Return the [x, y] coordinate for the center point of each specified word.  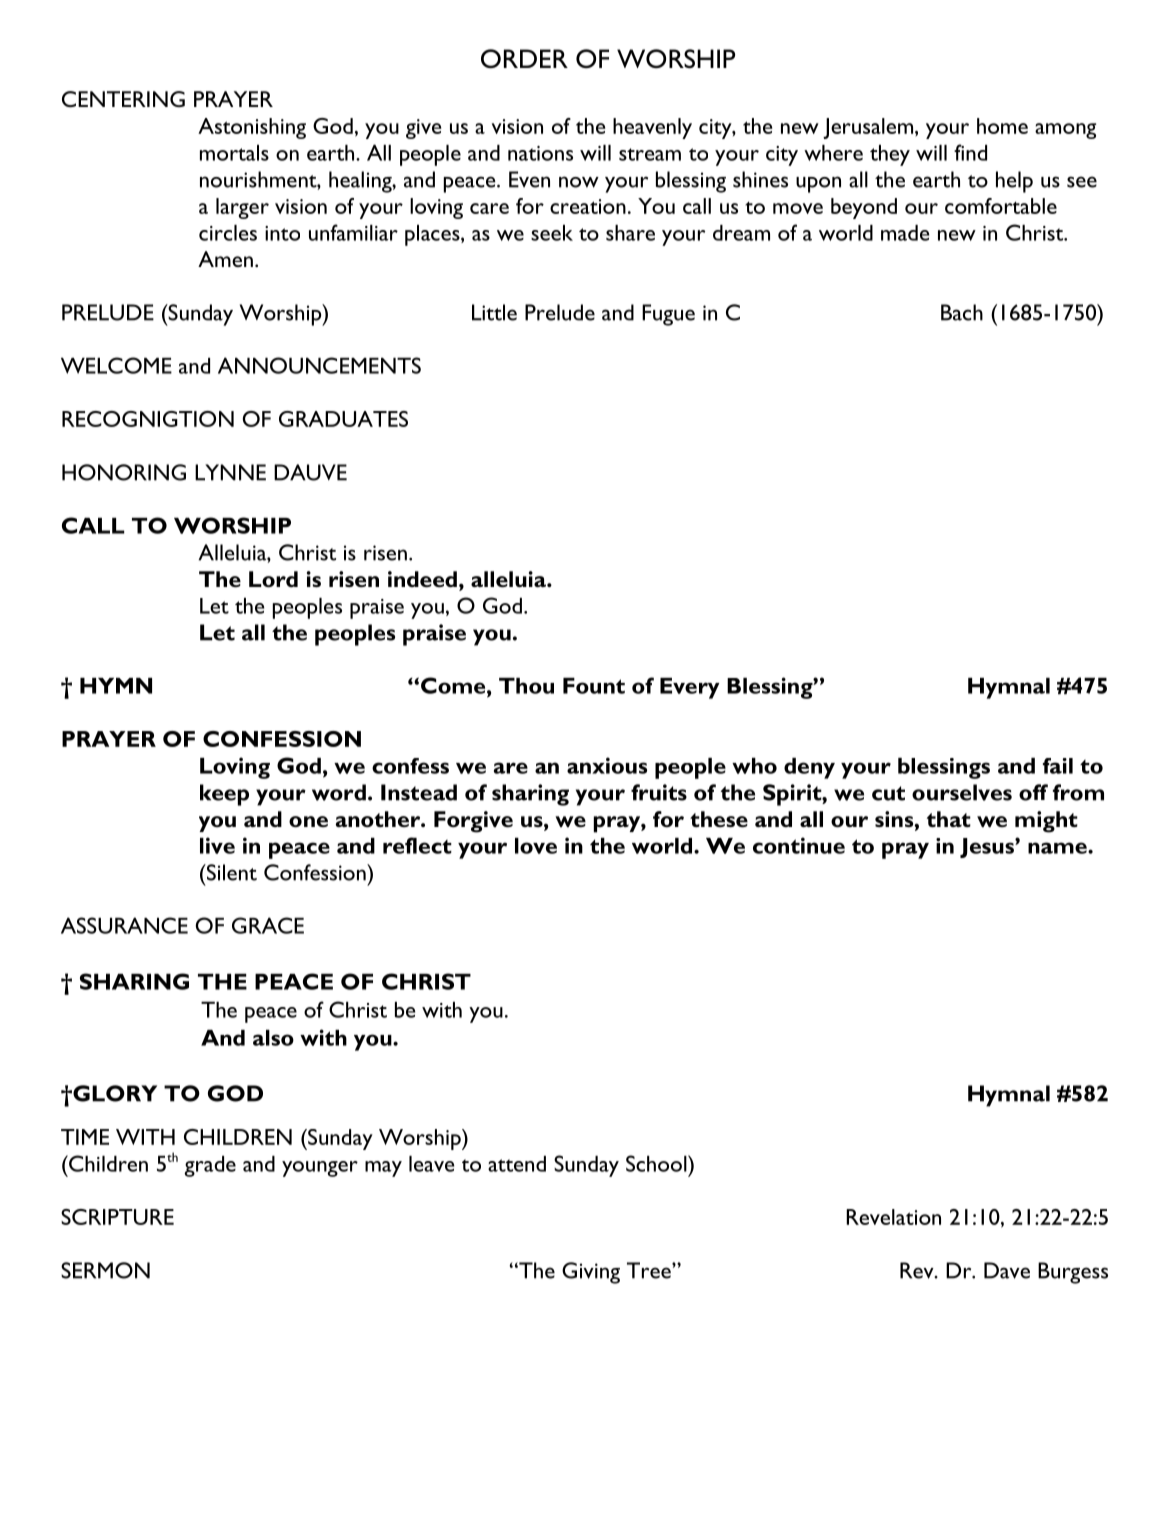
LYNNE [230, 472]
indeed [422, 579]
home [1002, 126]
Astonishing [252, 128]
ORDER [524, 58]
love [536, 846]
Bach [962, 312]
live [217, 845]
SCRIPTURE [117, 1217]
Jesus [988, 848]
